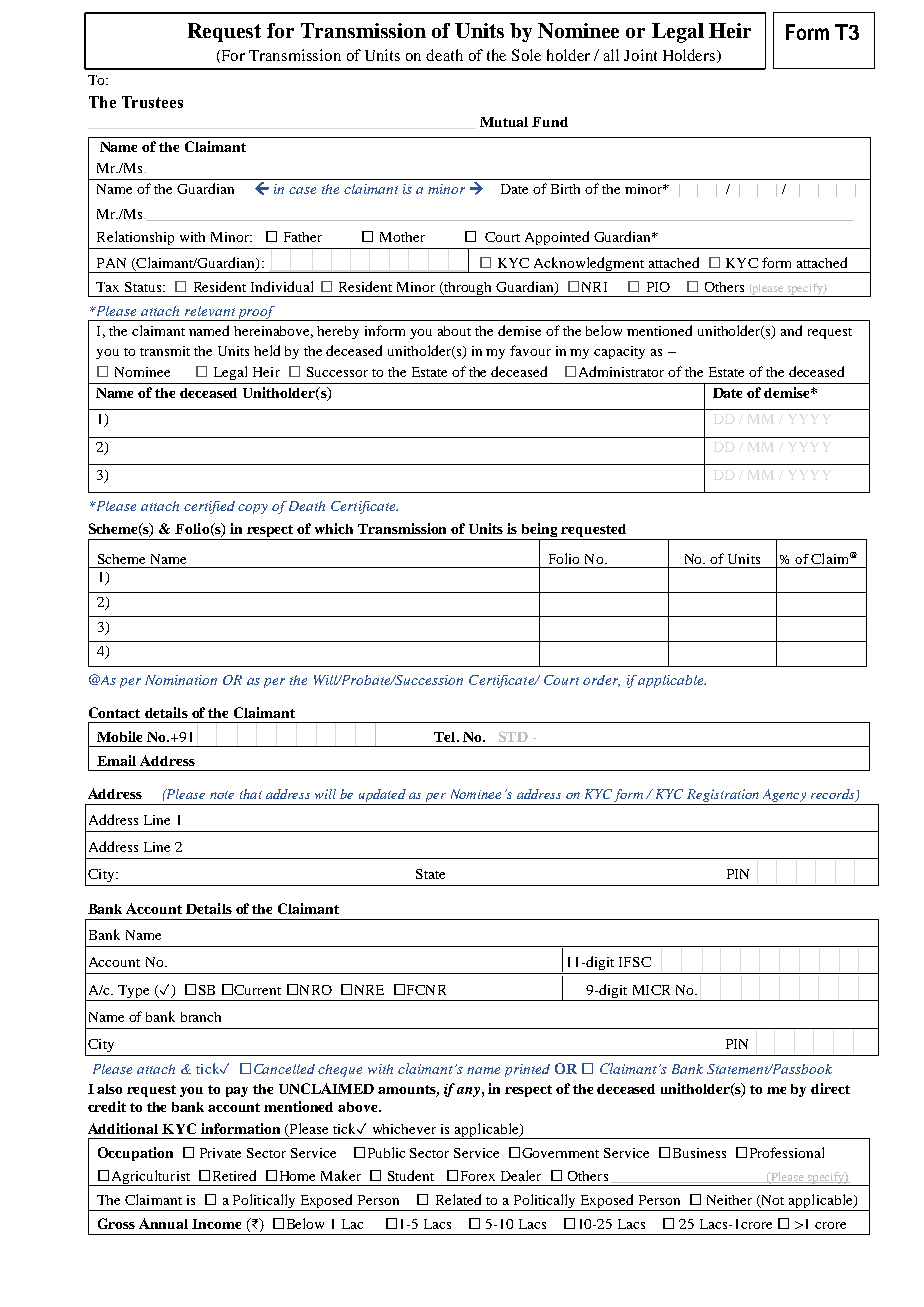  I want to click on and, so click(791, 330).
